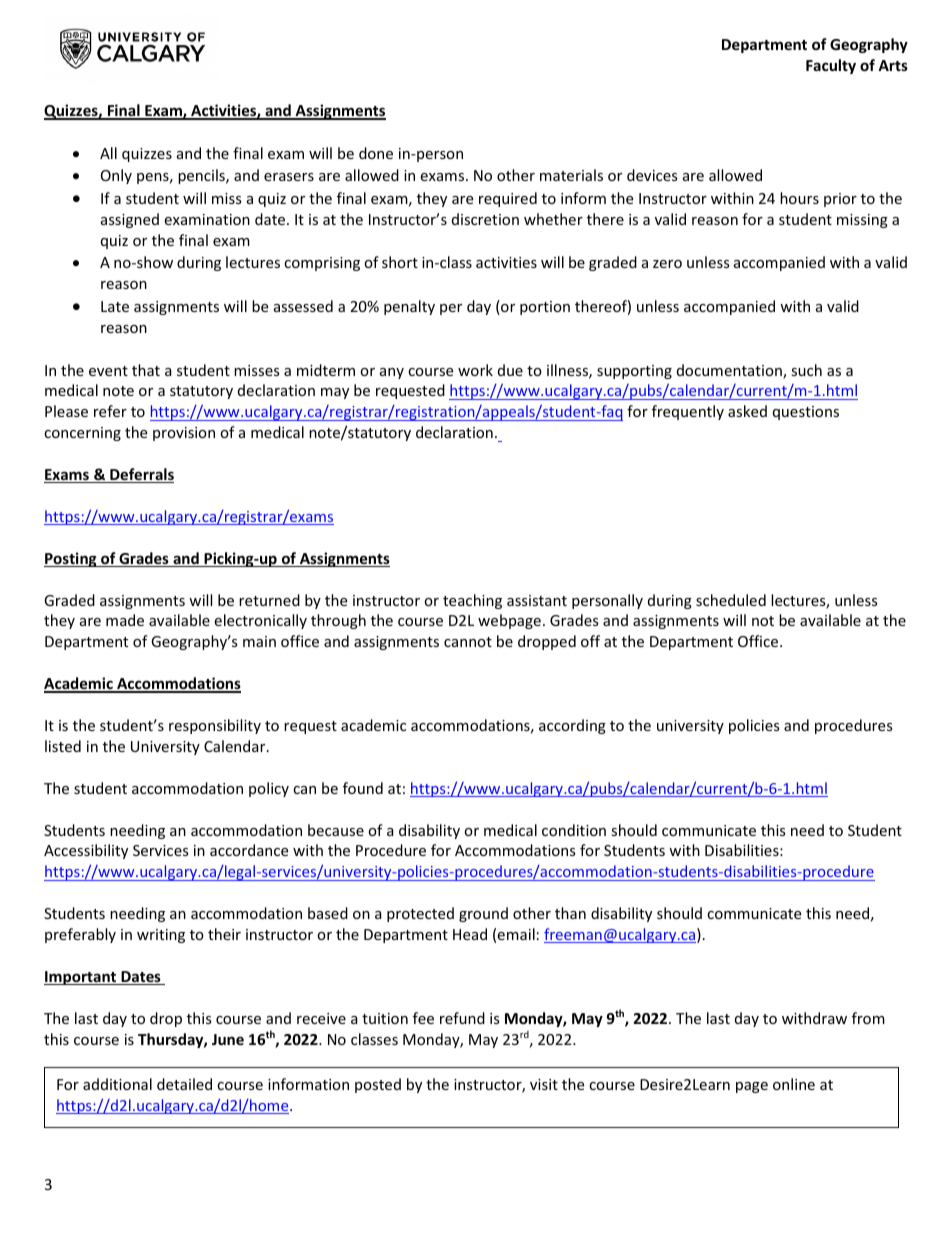  What do you see at coordinates (831, 66) in the image?
I see `Faculty` at bounding box center [831, 66].
